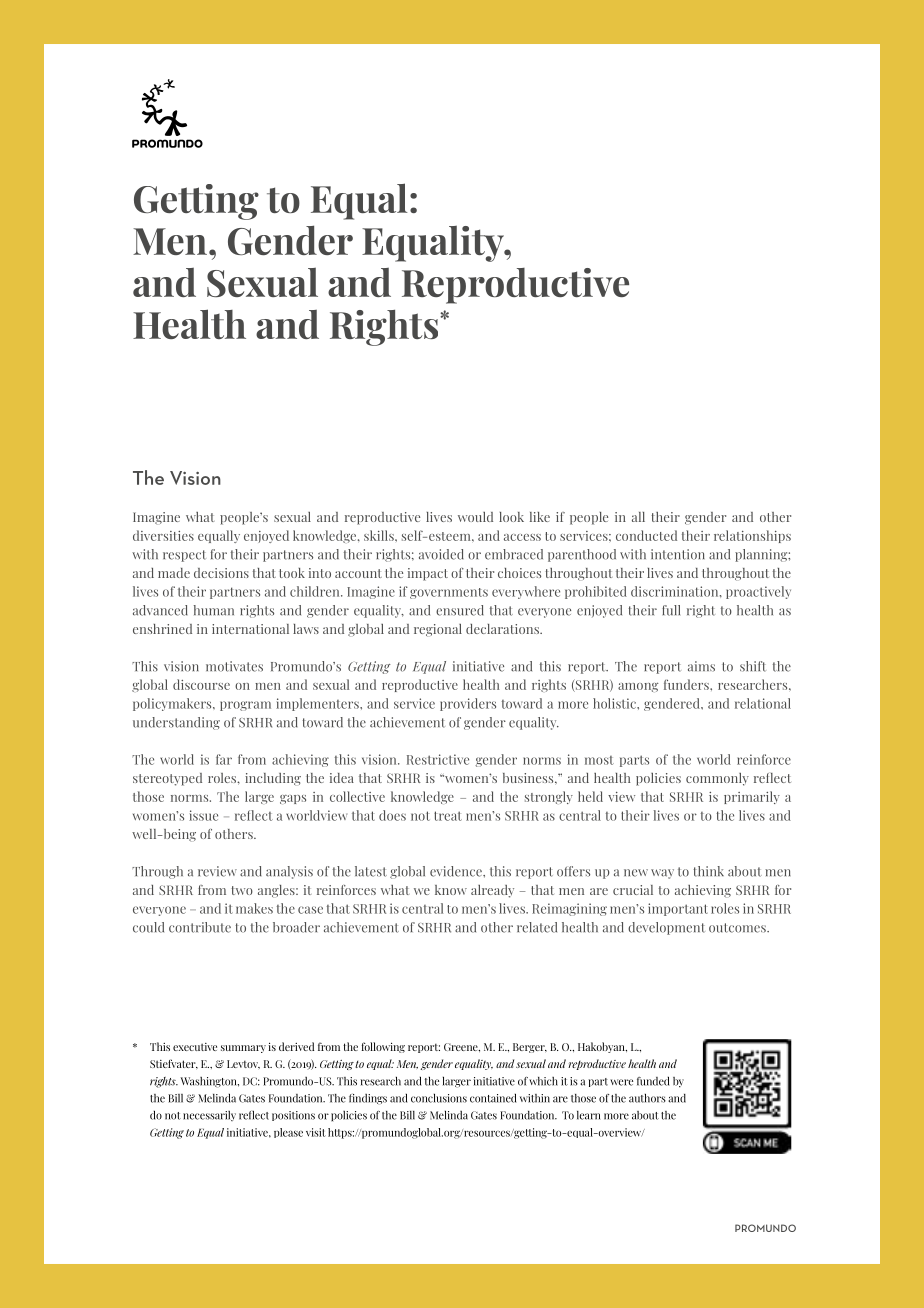 This screenshot has height=1308, width=924. I want to click on conclusions, so click(439, 1098).
